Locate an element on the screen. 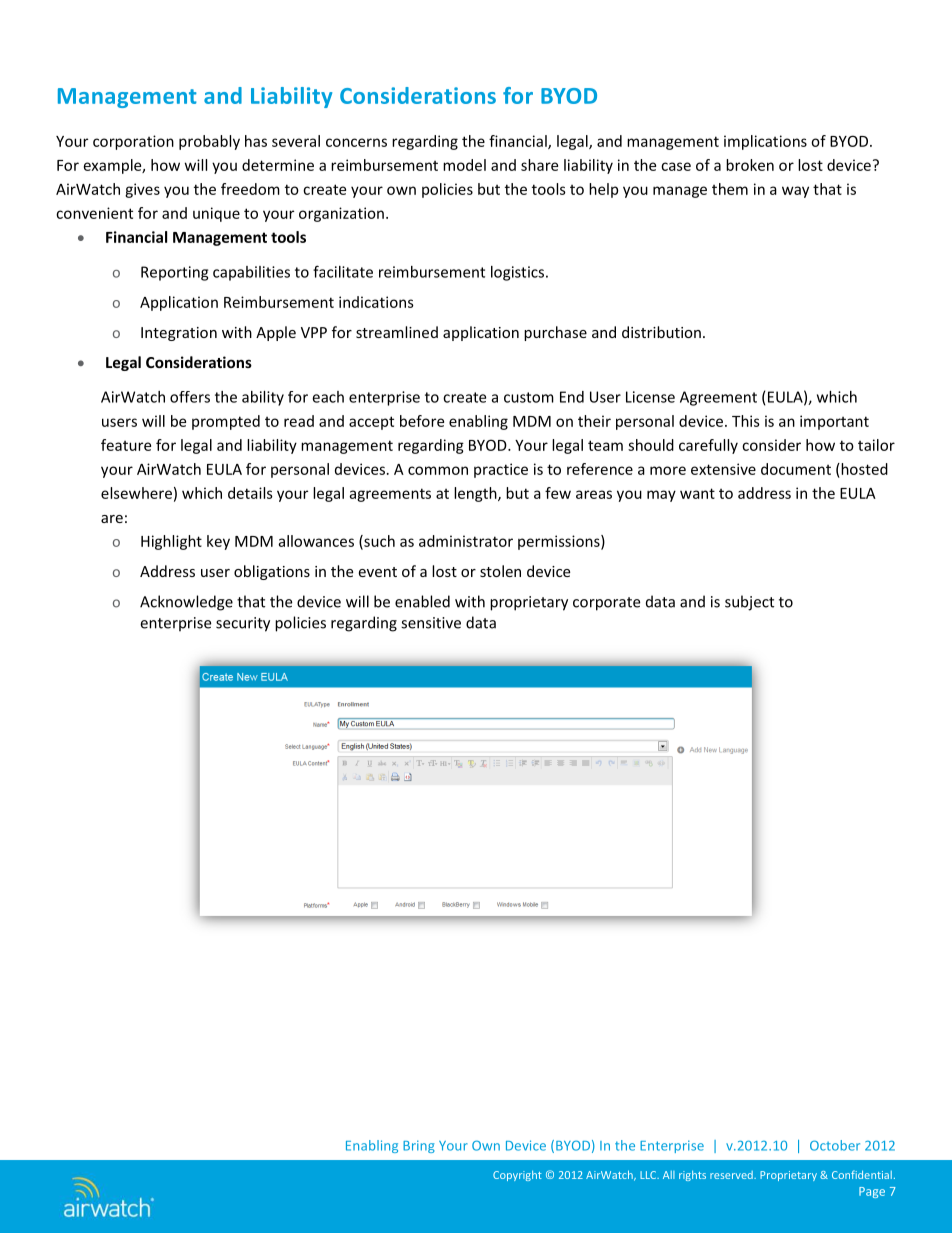 The image size is (952, 1233). LLC is located at coordinates (649, 1175).
